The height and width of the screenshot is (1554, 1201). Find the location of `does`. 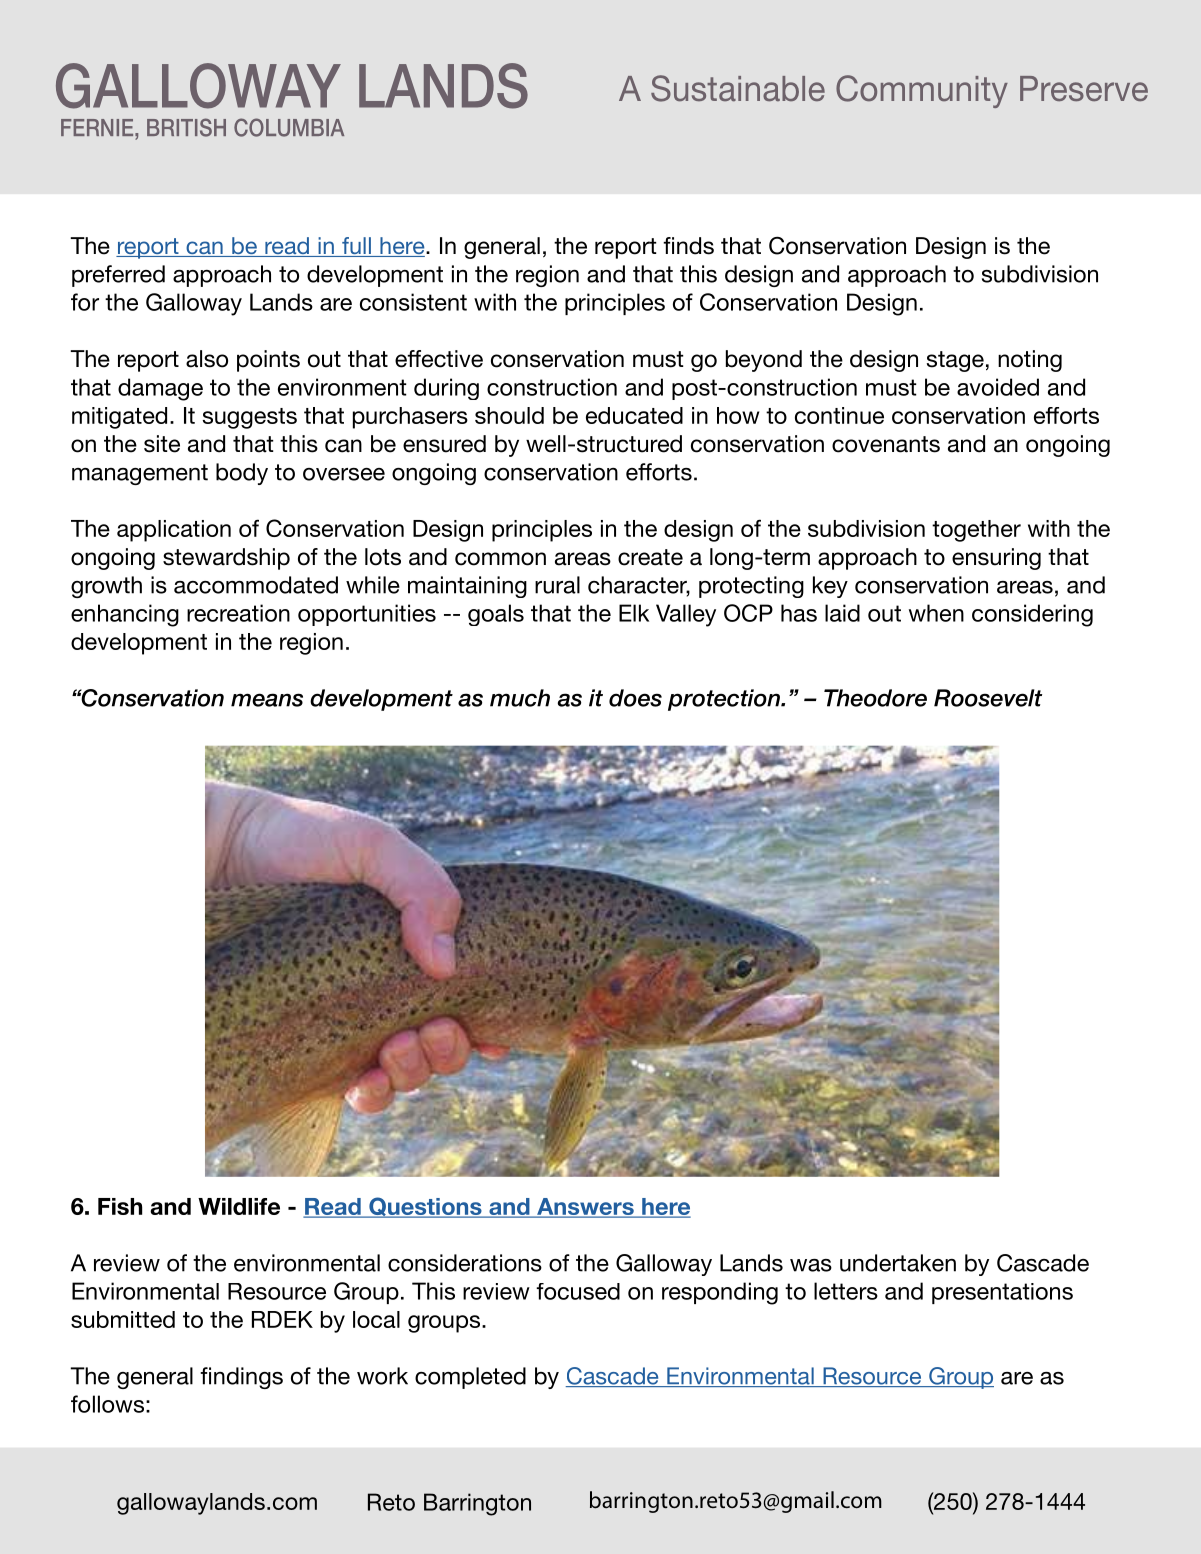

does is located at coordinates (635, 698).
